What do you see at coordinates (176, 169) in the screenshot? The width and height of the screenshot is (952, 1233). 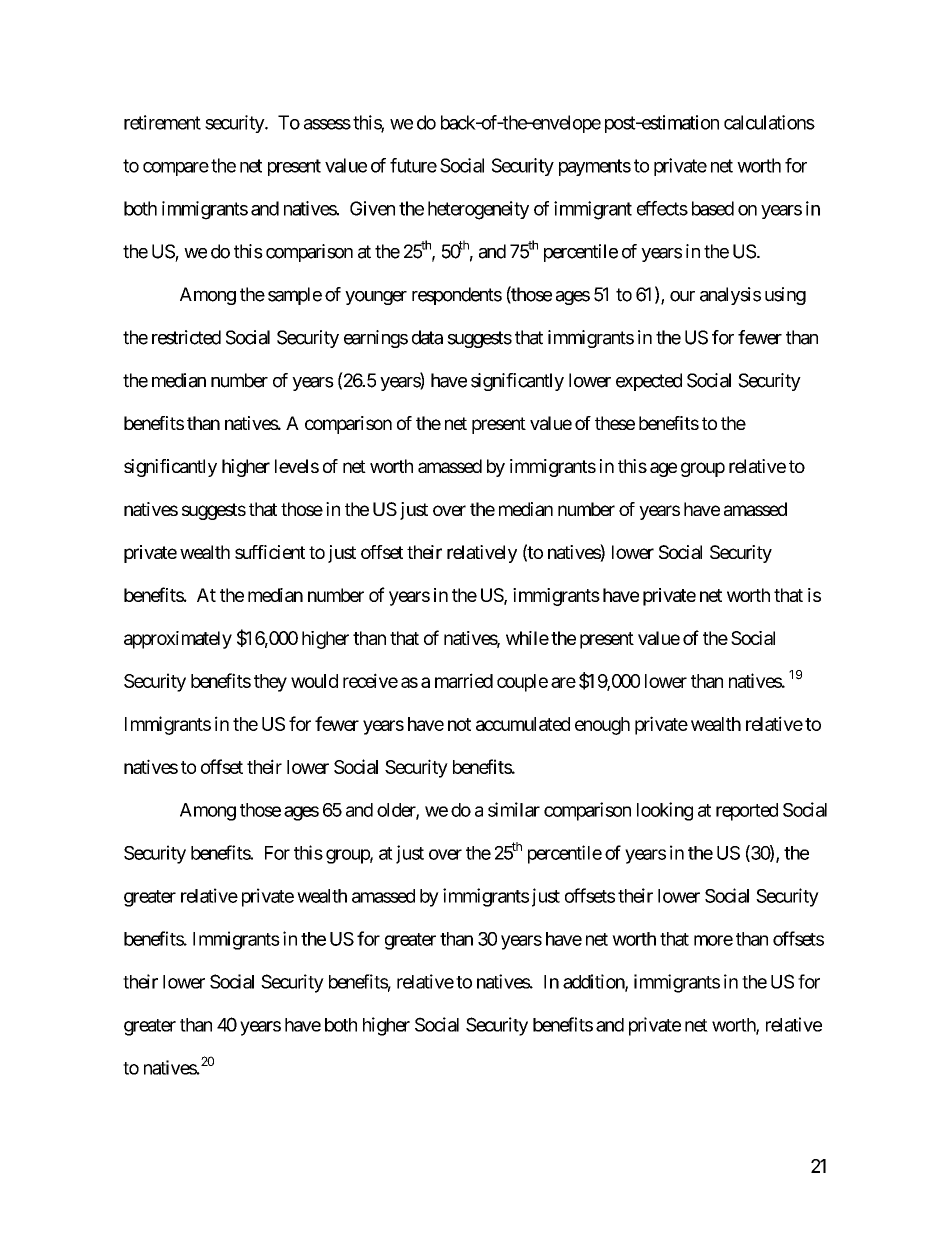 I see `compare` at bounding box center [176, 169].
